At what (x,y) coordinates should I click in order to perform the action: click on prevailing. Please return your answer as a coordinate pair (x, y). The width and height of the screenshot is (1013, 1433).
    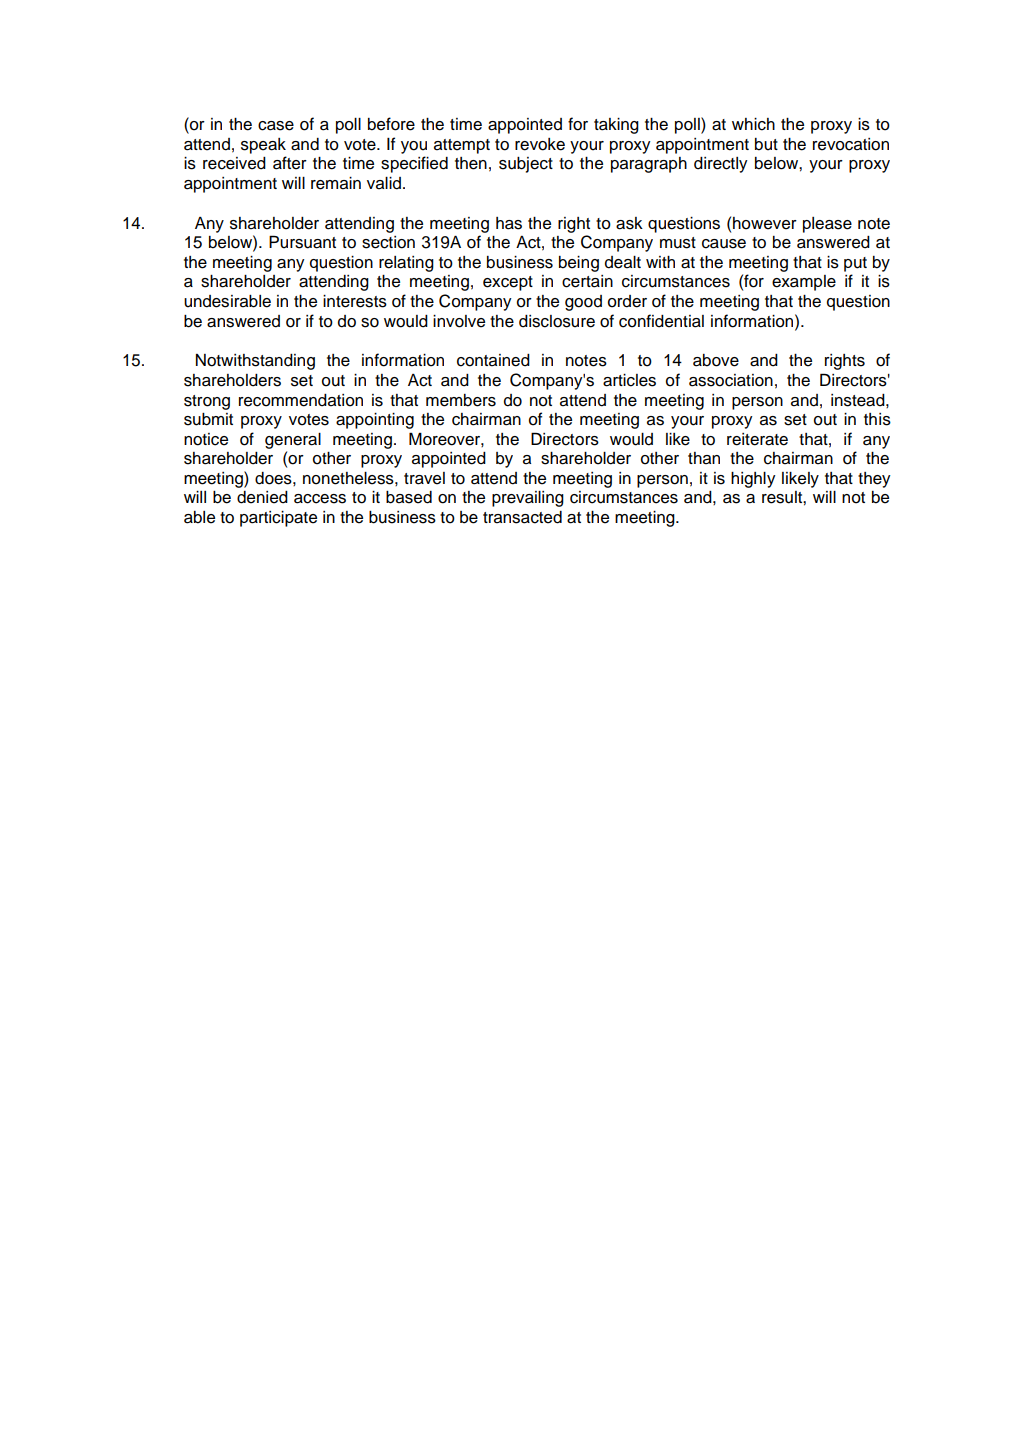
    Looking at the image, I should click on (528, 499).
